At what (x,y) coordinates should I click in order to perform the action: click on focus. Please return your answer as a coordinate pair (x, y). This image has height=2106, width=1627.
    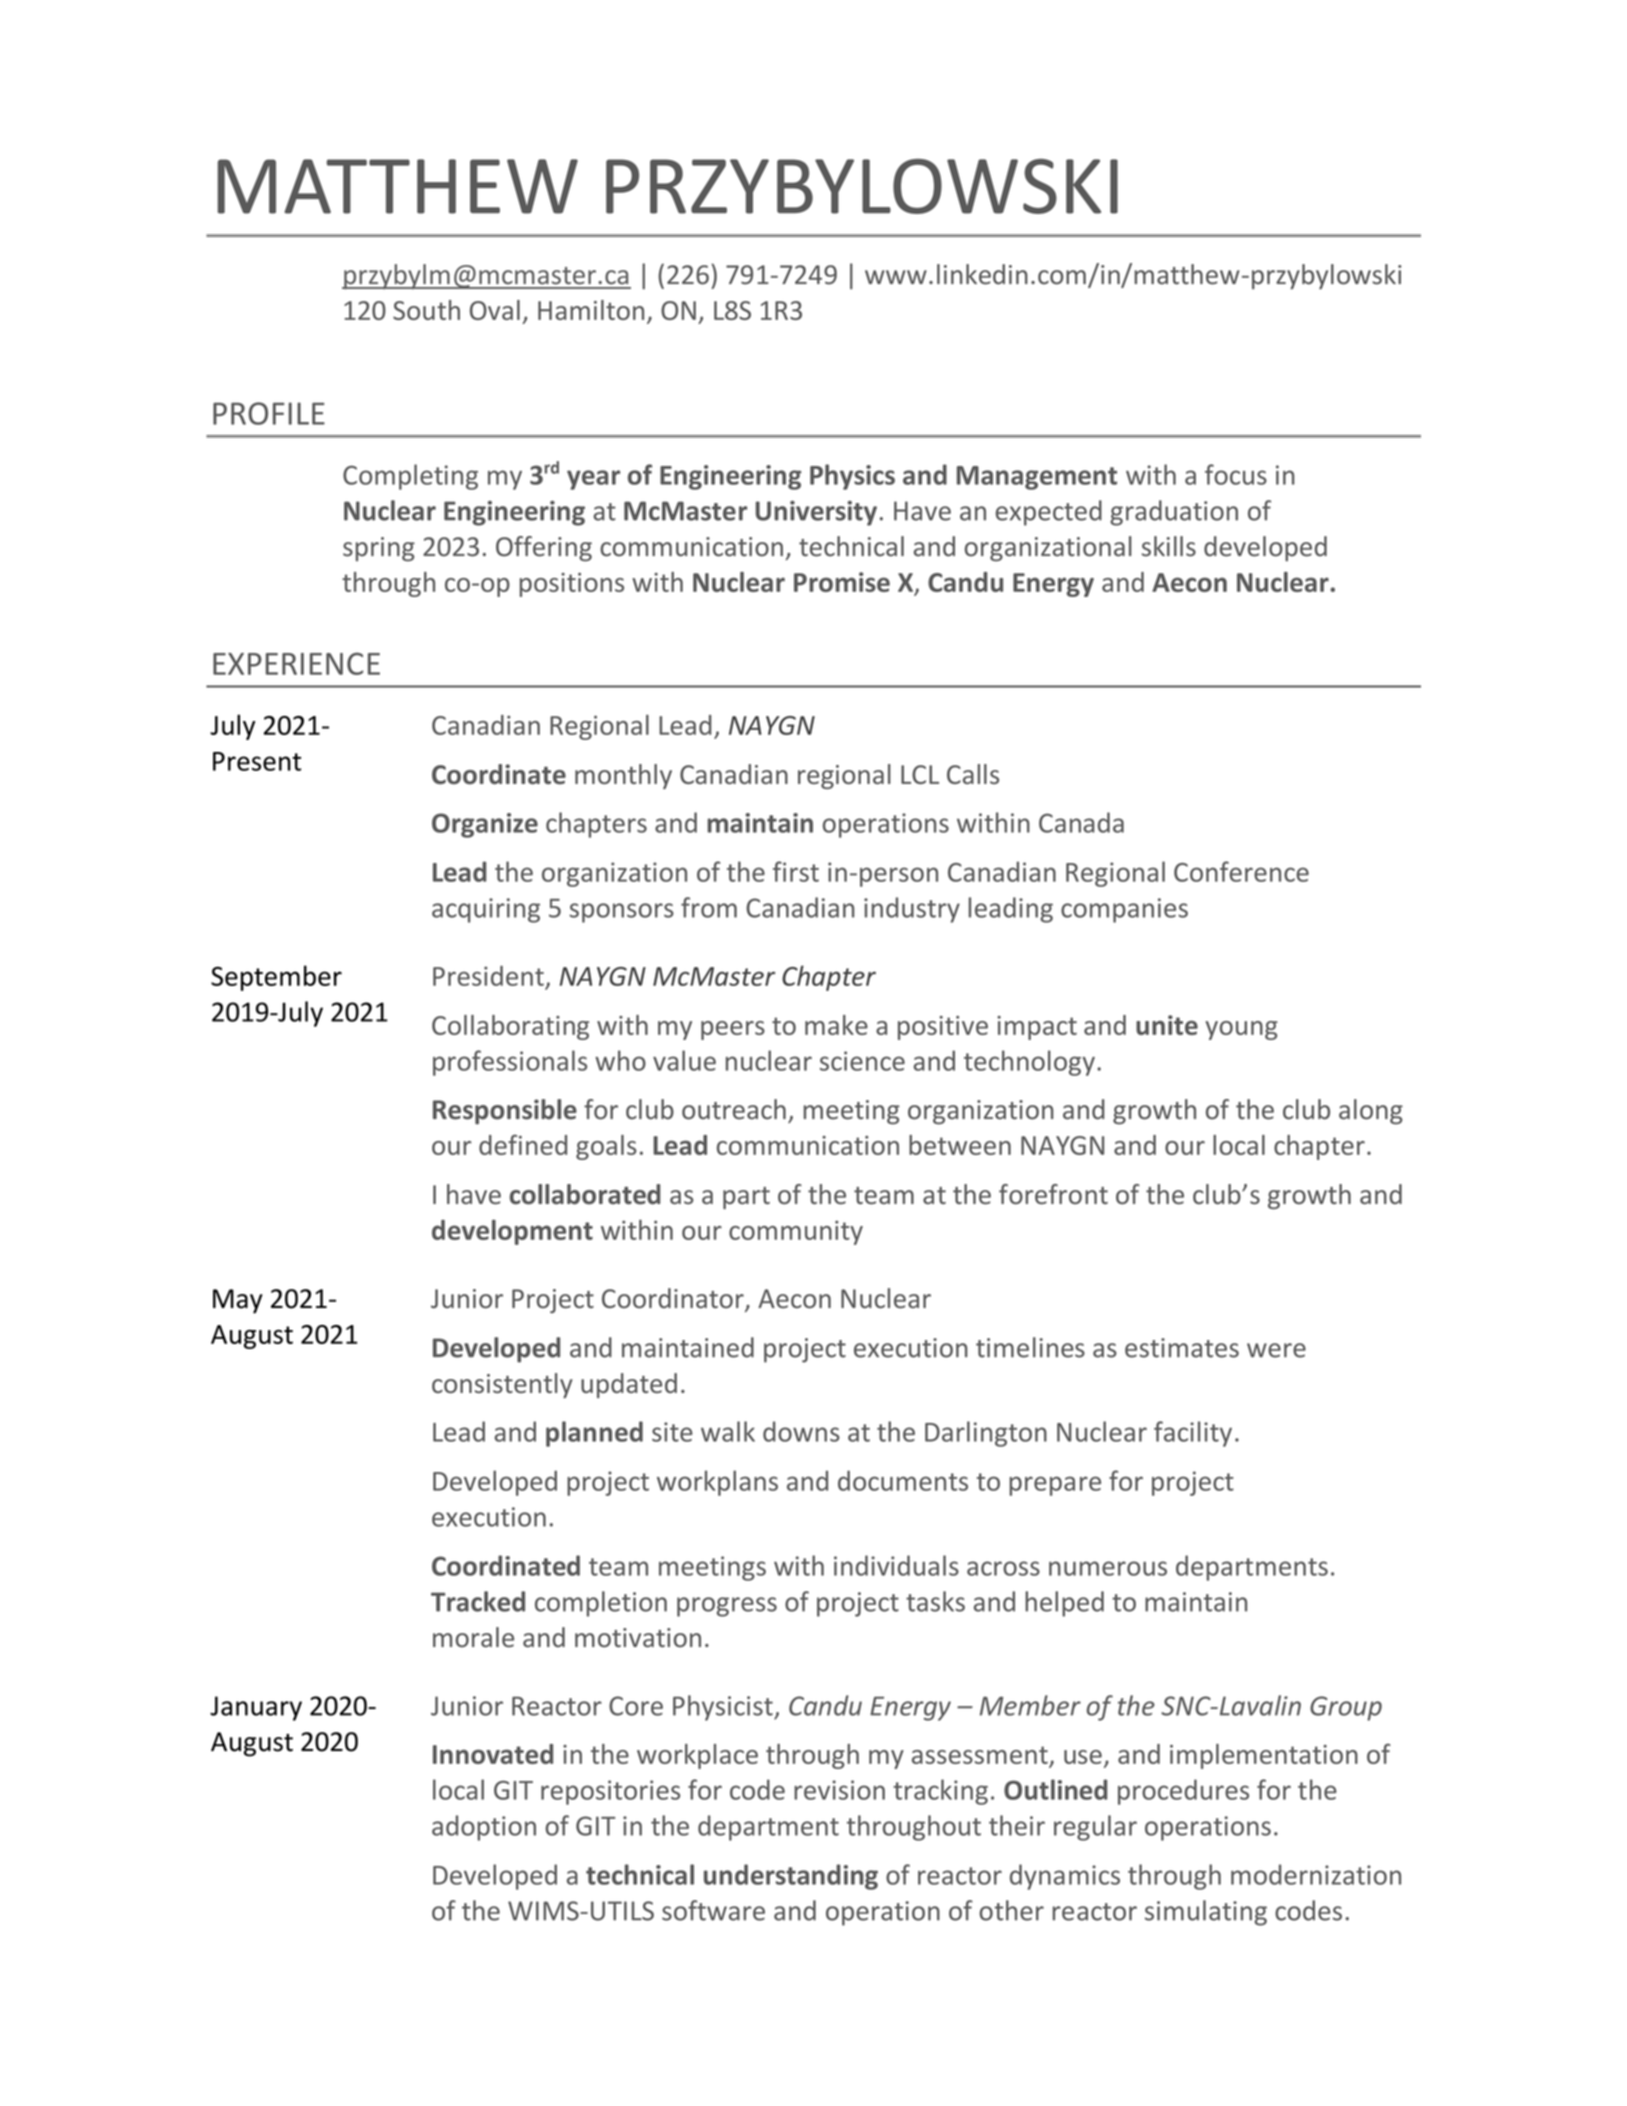
    Looking at the image, I should click on (1236, 474).
